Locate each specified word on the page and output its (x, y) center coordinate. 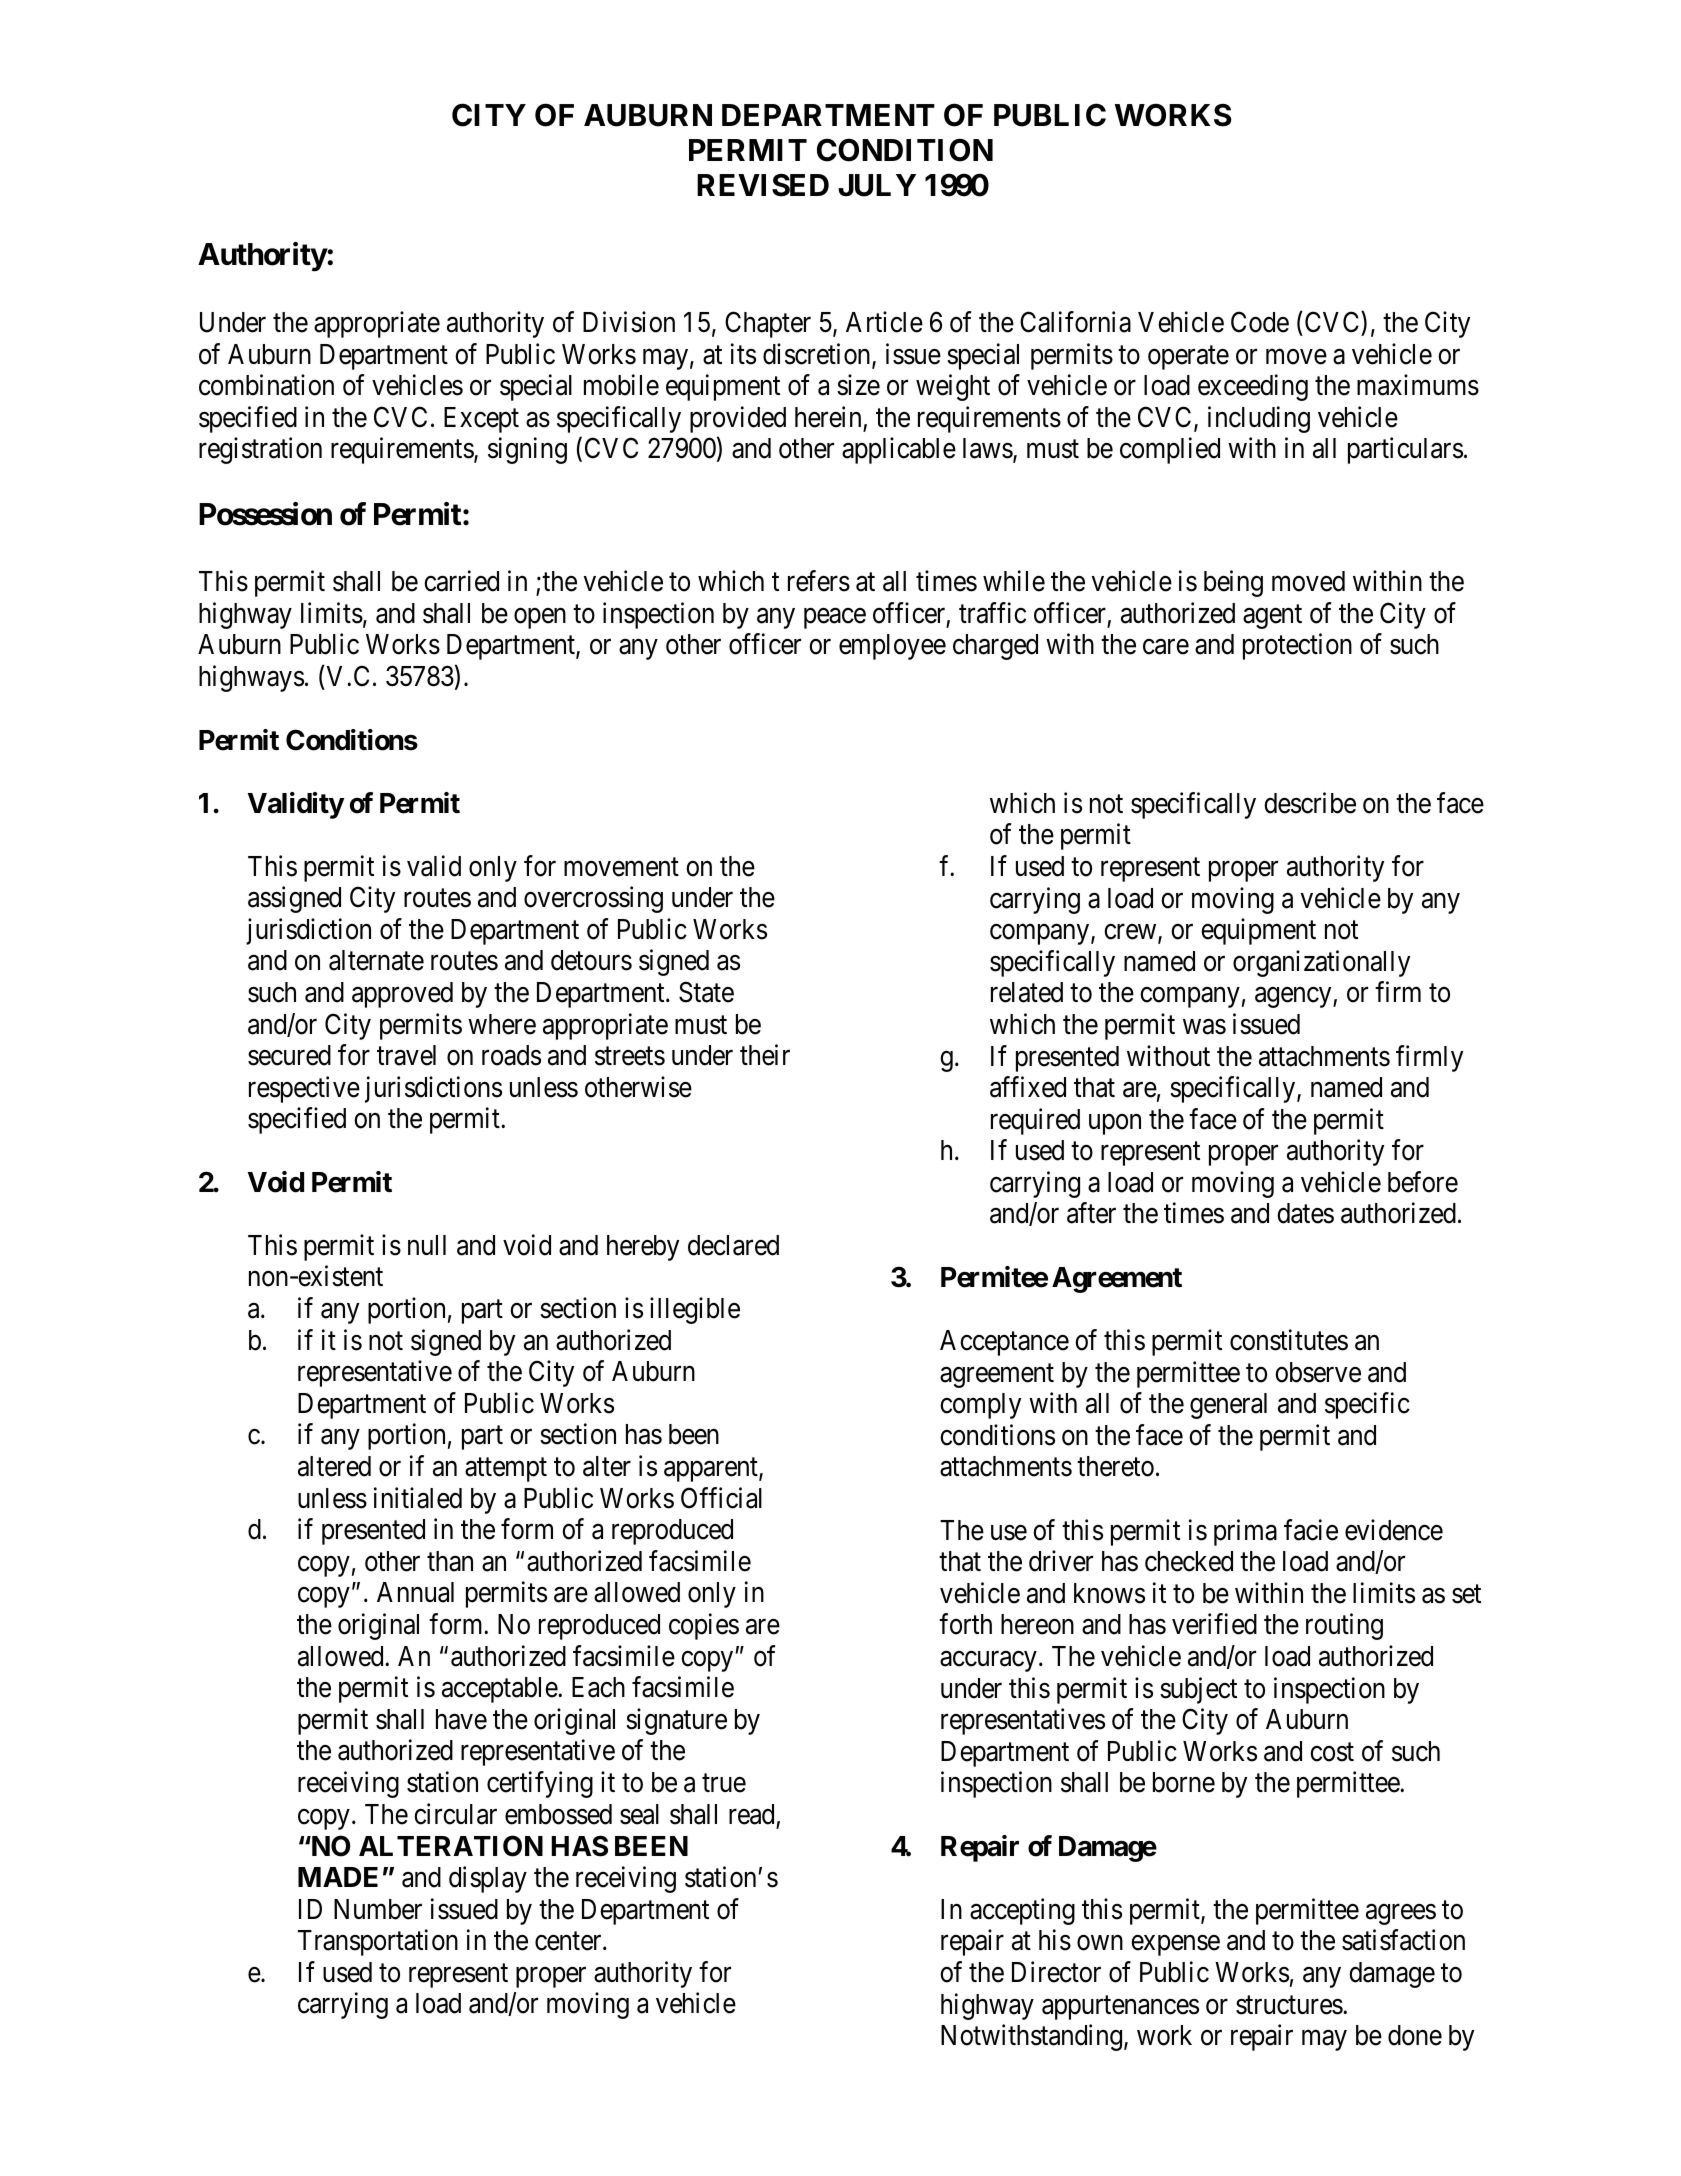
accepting (1022, 1911)
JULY (877, 185)
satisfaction (1403, 1940)
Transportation (378, 1942)
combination (266, 385)
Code (1260, 322)
